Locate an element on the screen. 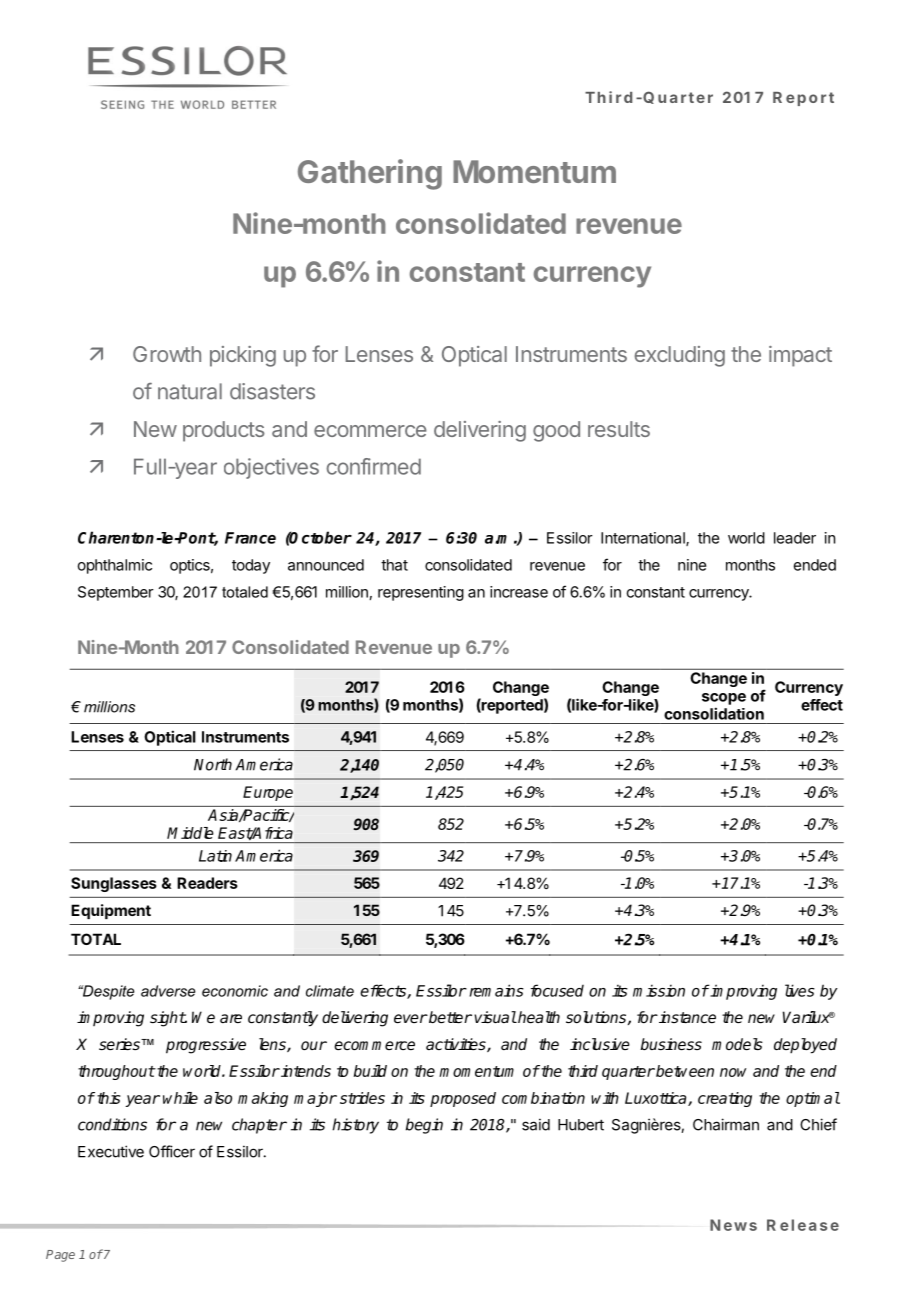 The height and width of the screenshot is (1308, 924). excluding is located at coordinates (680, 356).
